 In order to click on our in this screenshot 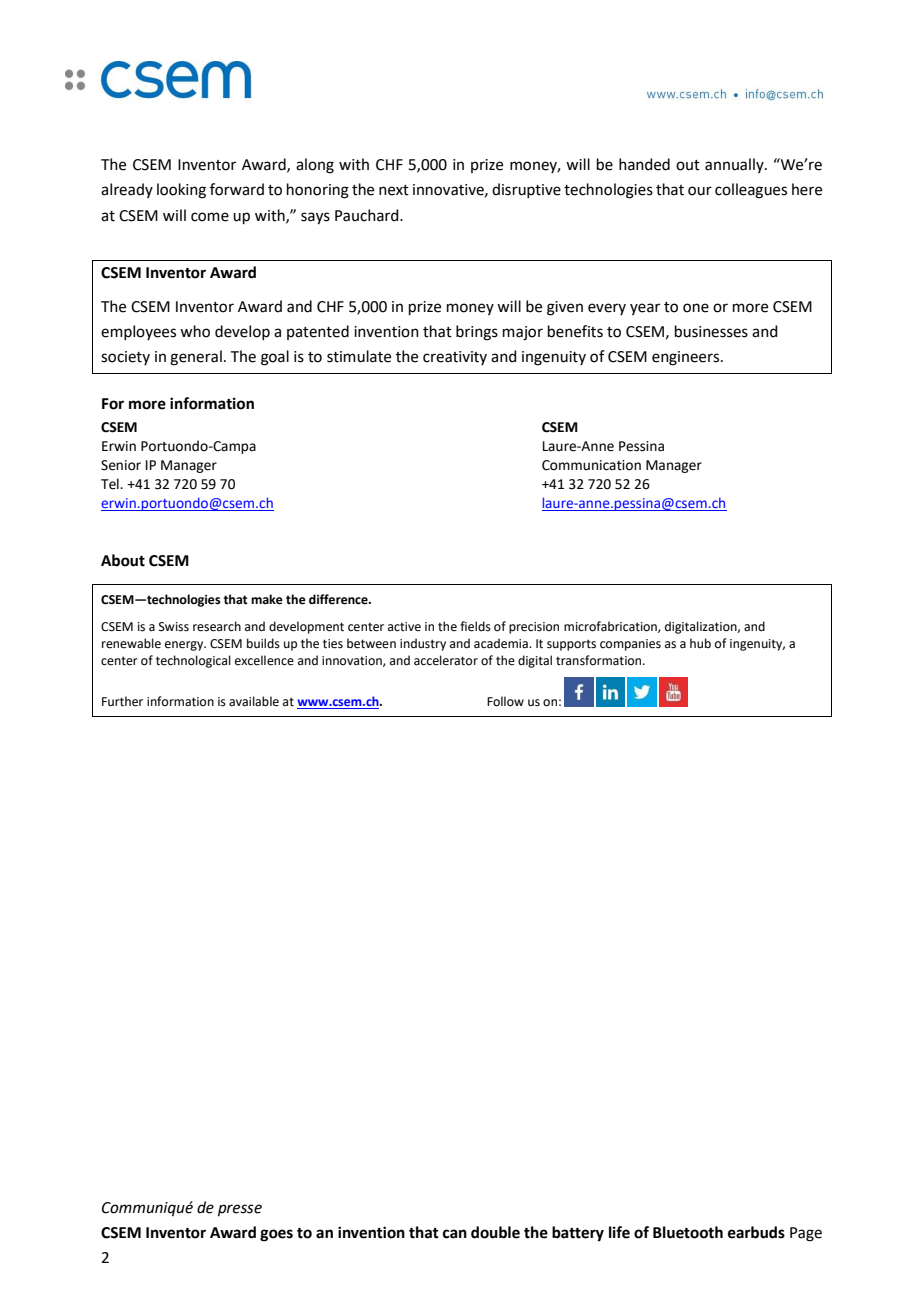, I will do `click(700, 191)`.
